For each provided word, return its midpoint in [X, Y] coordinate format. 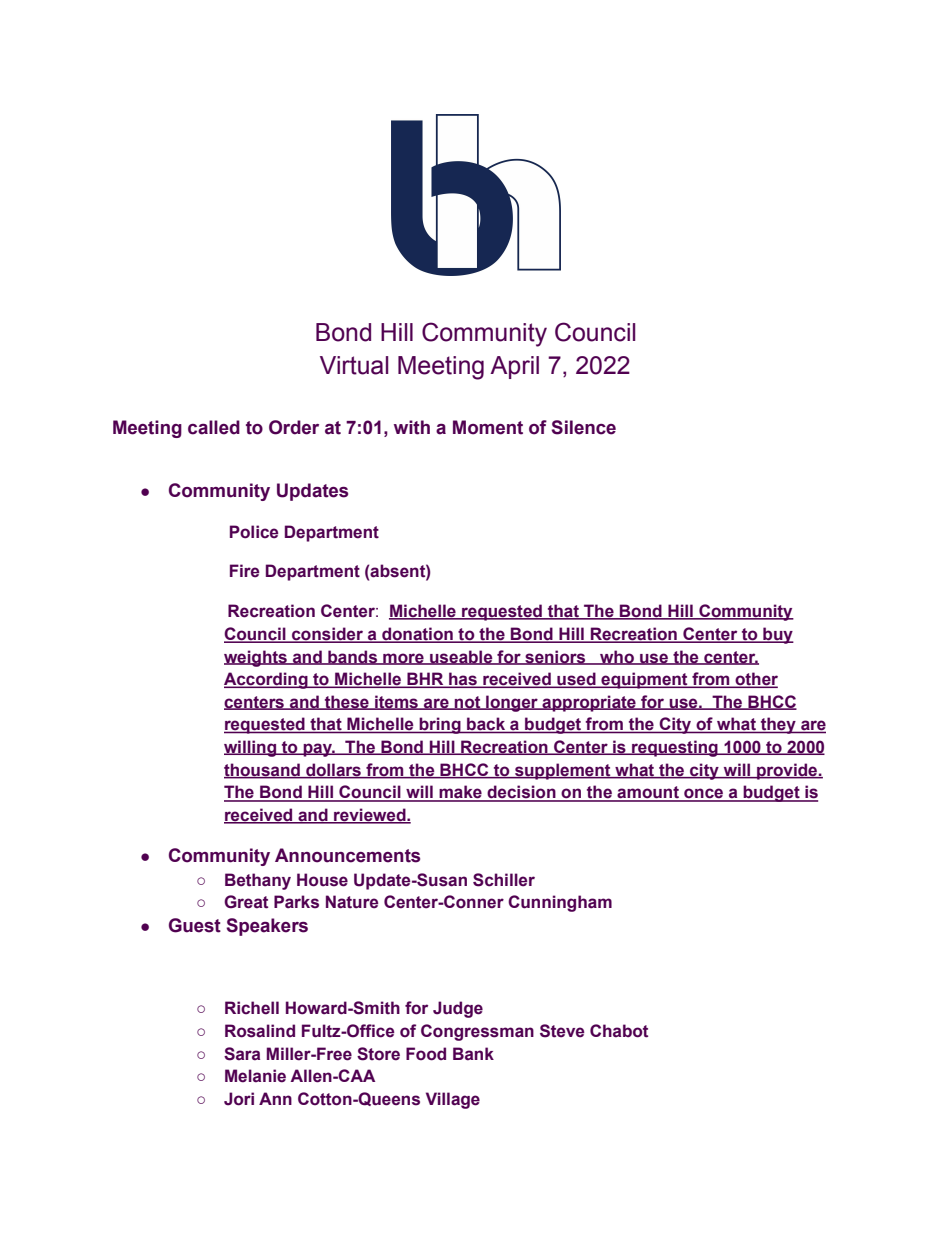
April [514, 367]
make [460, 793]
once [704, 794]
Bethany [258, 881]
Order [294, 427]
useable [461, 657]
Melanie [255, 1076]
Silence [583, 427]
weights [256, 658]
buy [777, 635]
